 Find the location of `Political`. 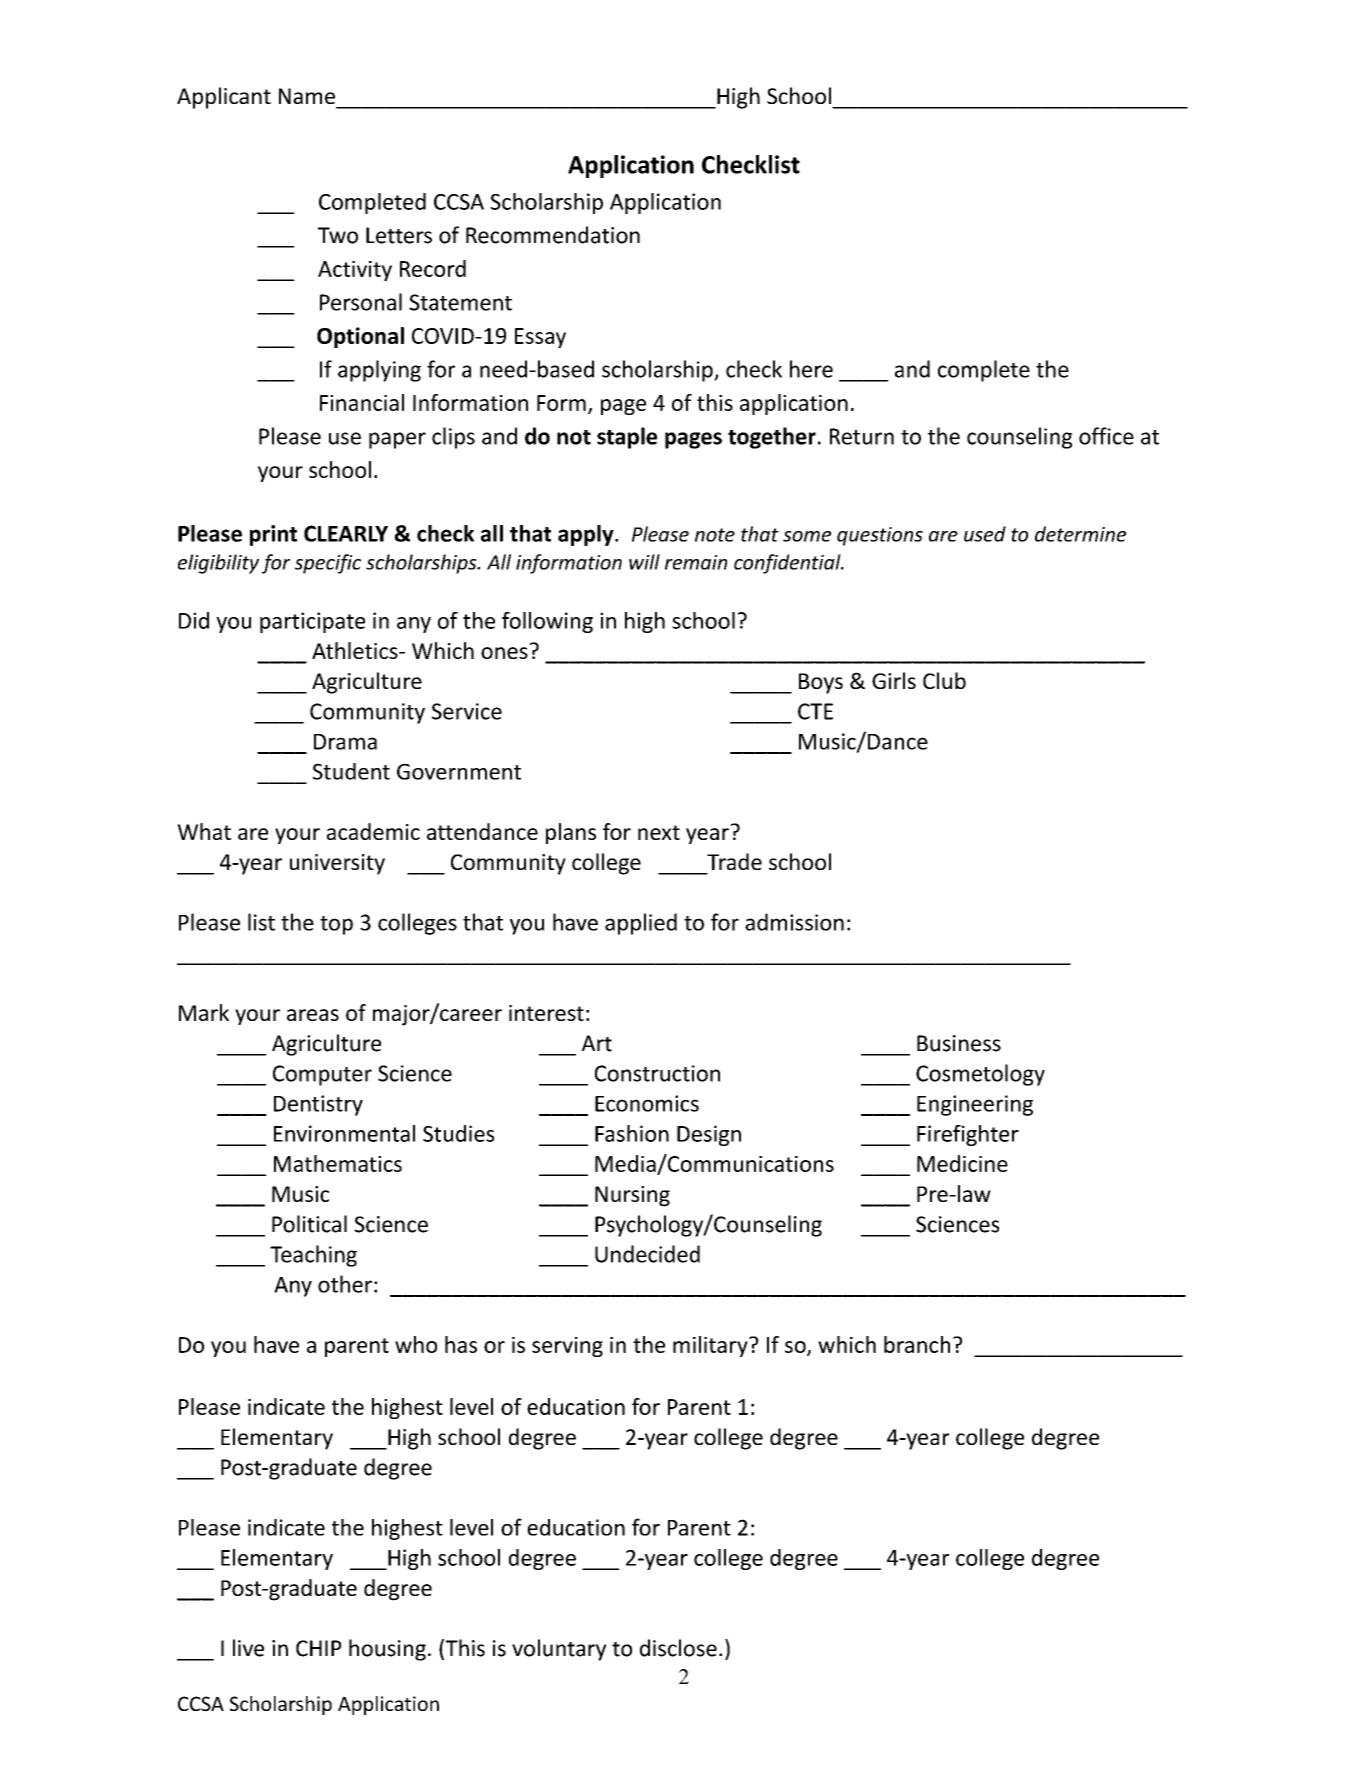

Political is located at coordinates (309, 1224).
